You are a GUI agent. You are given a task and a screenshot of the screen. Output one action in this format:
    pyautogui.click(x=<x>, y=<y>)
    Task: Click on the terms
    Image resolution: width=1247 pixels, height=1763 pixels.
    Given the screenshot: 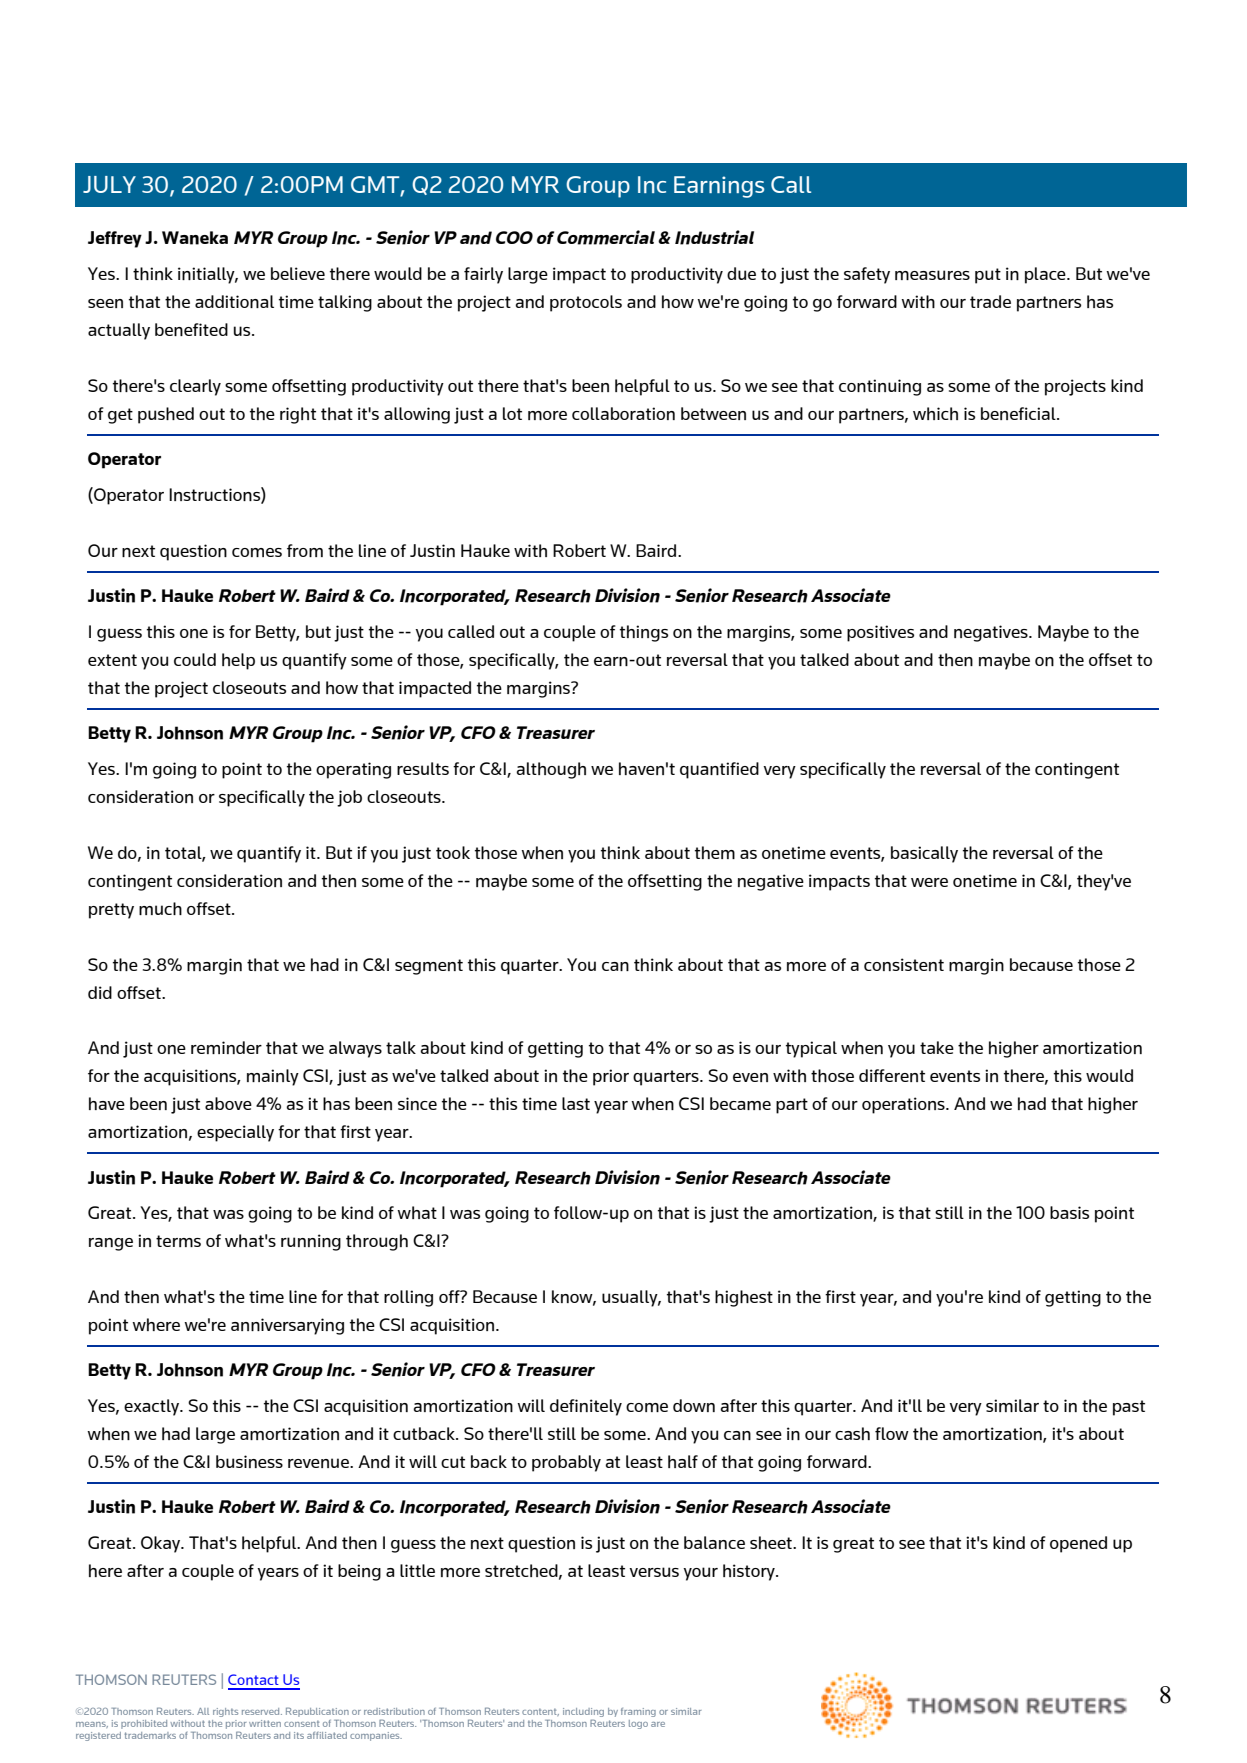 What is the action you would take?
    pyautogui.click(x=178, y=1241)
